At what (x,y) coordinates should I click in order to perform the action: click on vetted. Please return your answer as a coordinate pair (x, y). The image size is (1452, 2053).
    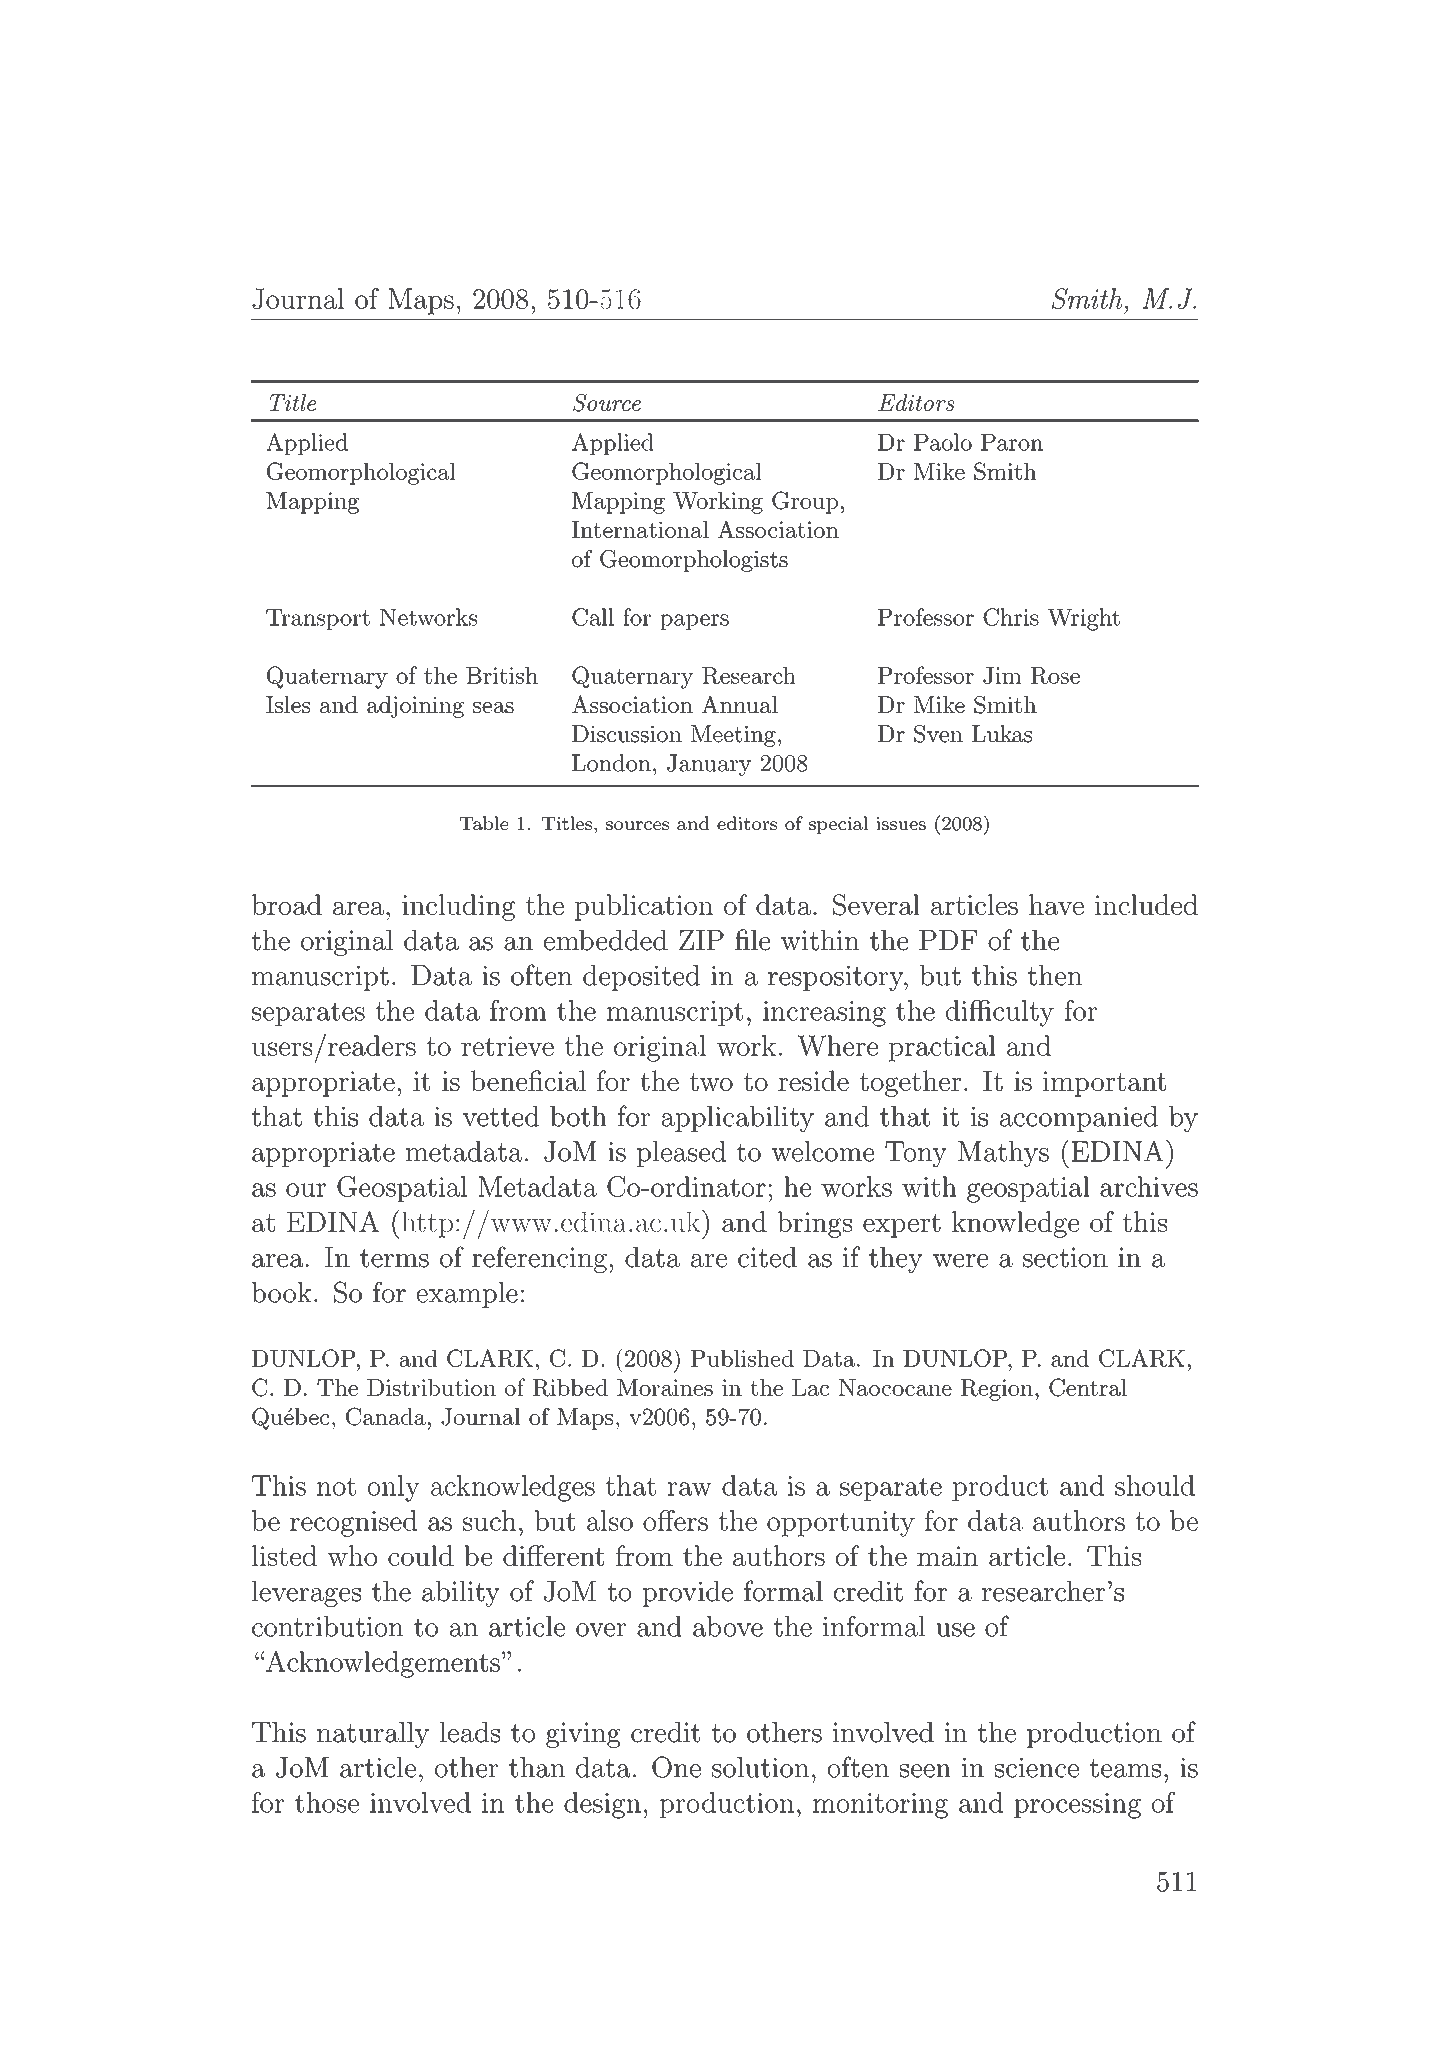
    Looking at the image, I should click on (501, 1116).
